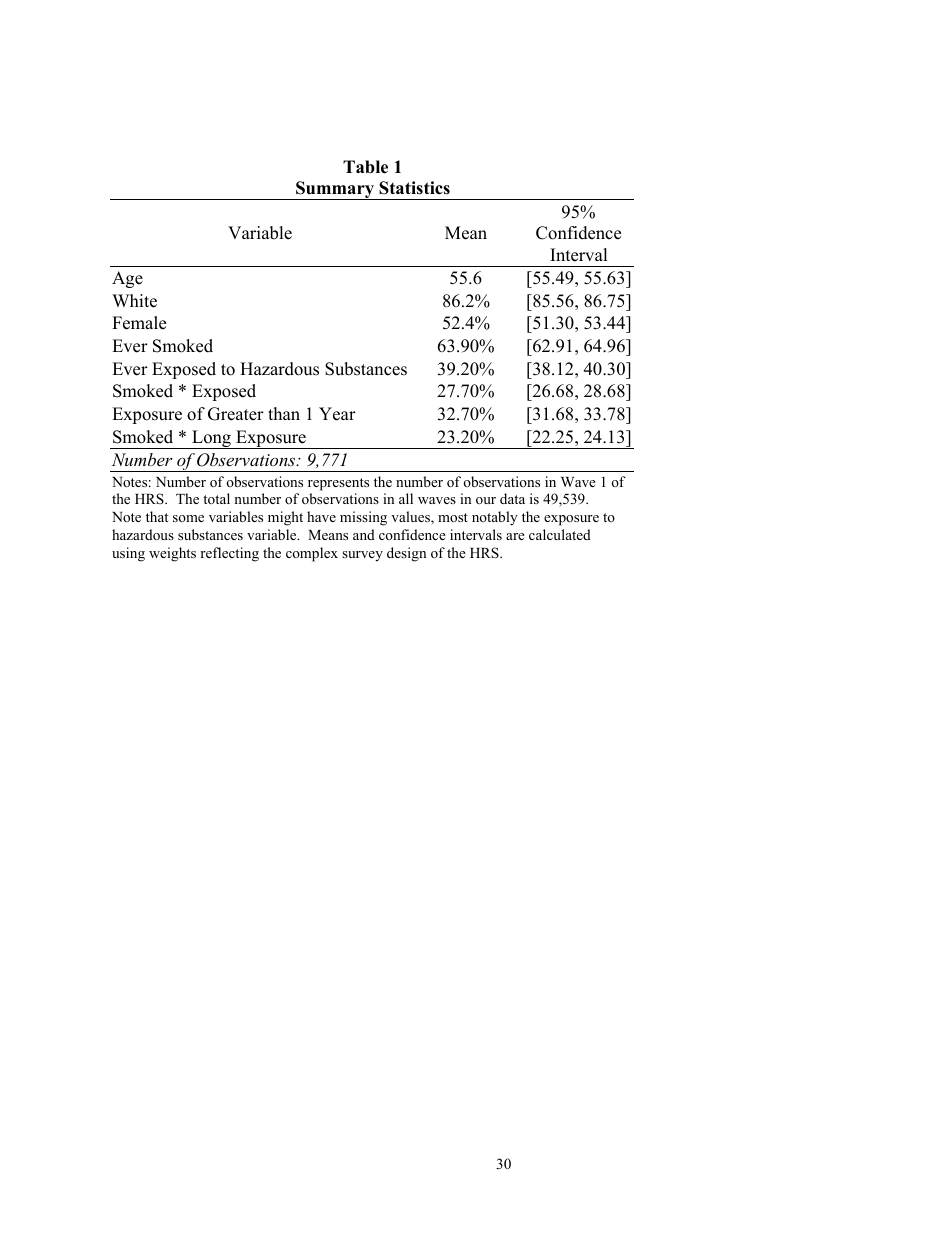 The image size is (952, 1233). Describe the element at coordinates (335, 190) in the screenshot. I see `Summary` at that location.
